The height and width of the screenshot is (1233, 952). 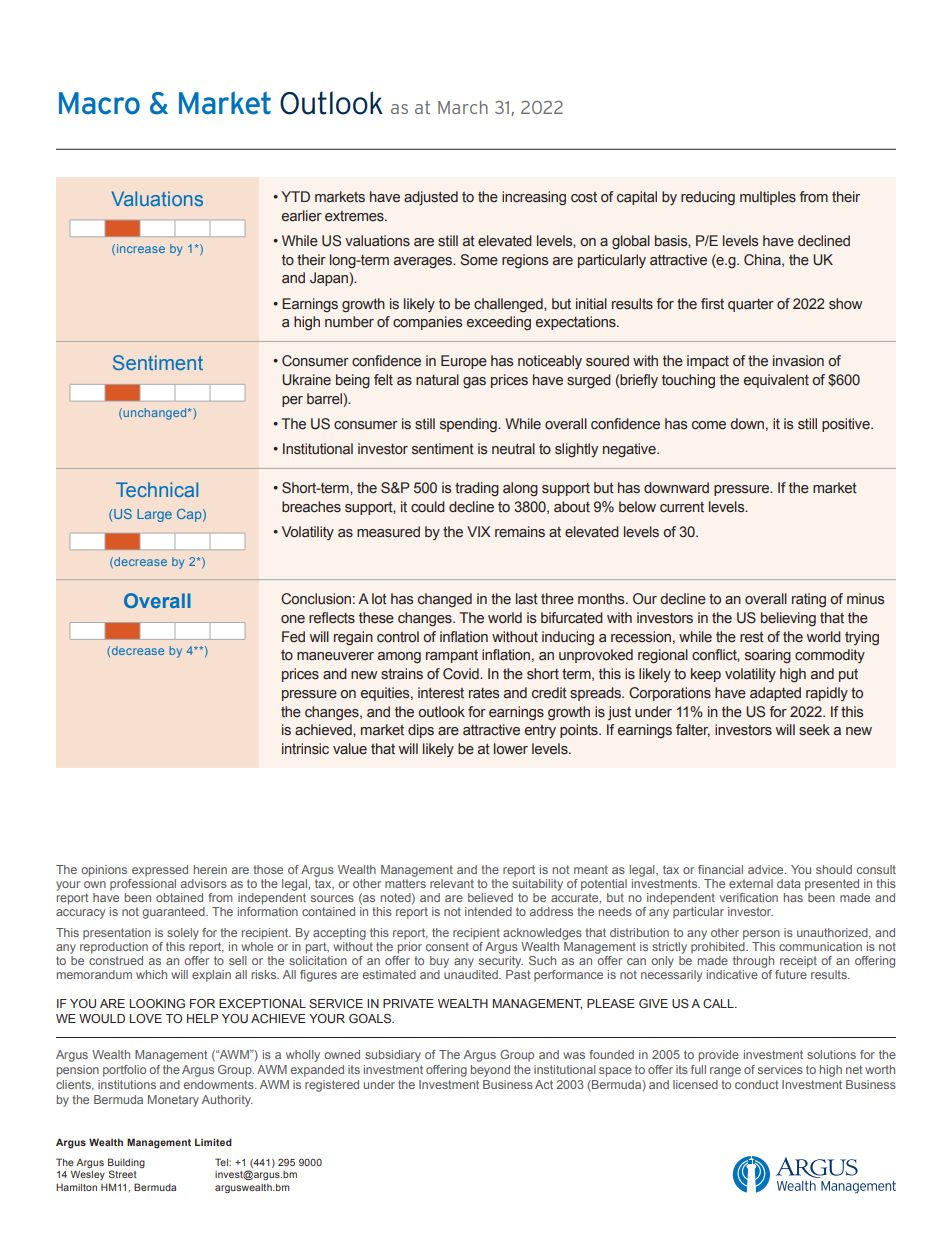 I want to click on Technical, so click(x=157, y=489).
